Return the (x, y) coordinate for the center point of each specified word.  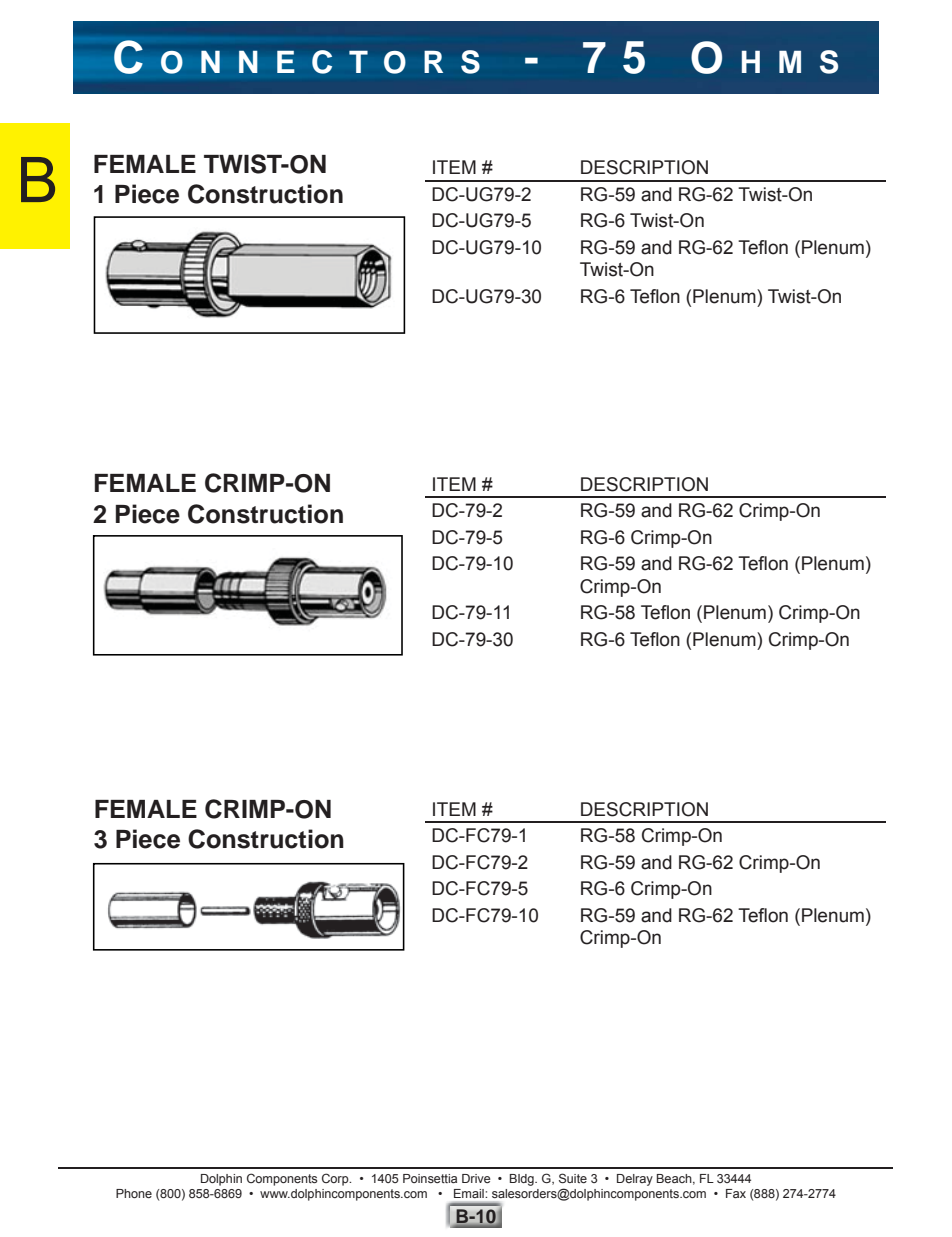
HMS (790, 62)
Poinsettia (430, 1178)
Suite (573, 1178)
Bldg (523, 1180)
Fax (736, 1193)
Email (469, 1193)
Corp (336, 1179)
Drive (476, 1178)
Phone (134, 1193)
